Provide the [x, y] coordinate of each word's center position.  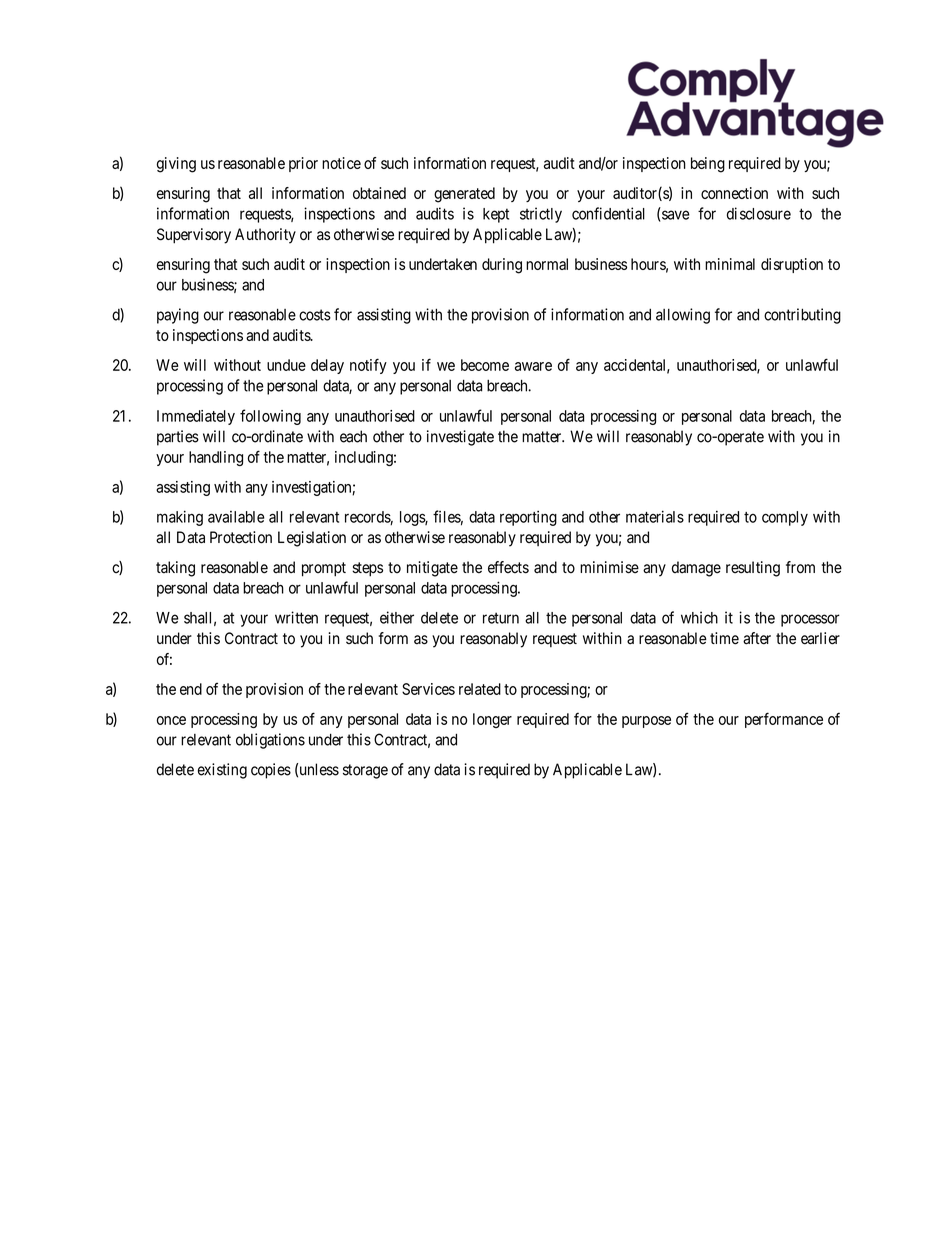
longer [492, 720]
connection [734, 193]
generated [464, 195]
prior [303, 164]
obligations [270, 741]
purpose [646, 722]
